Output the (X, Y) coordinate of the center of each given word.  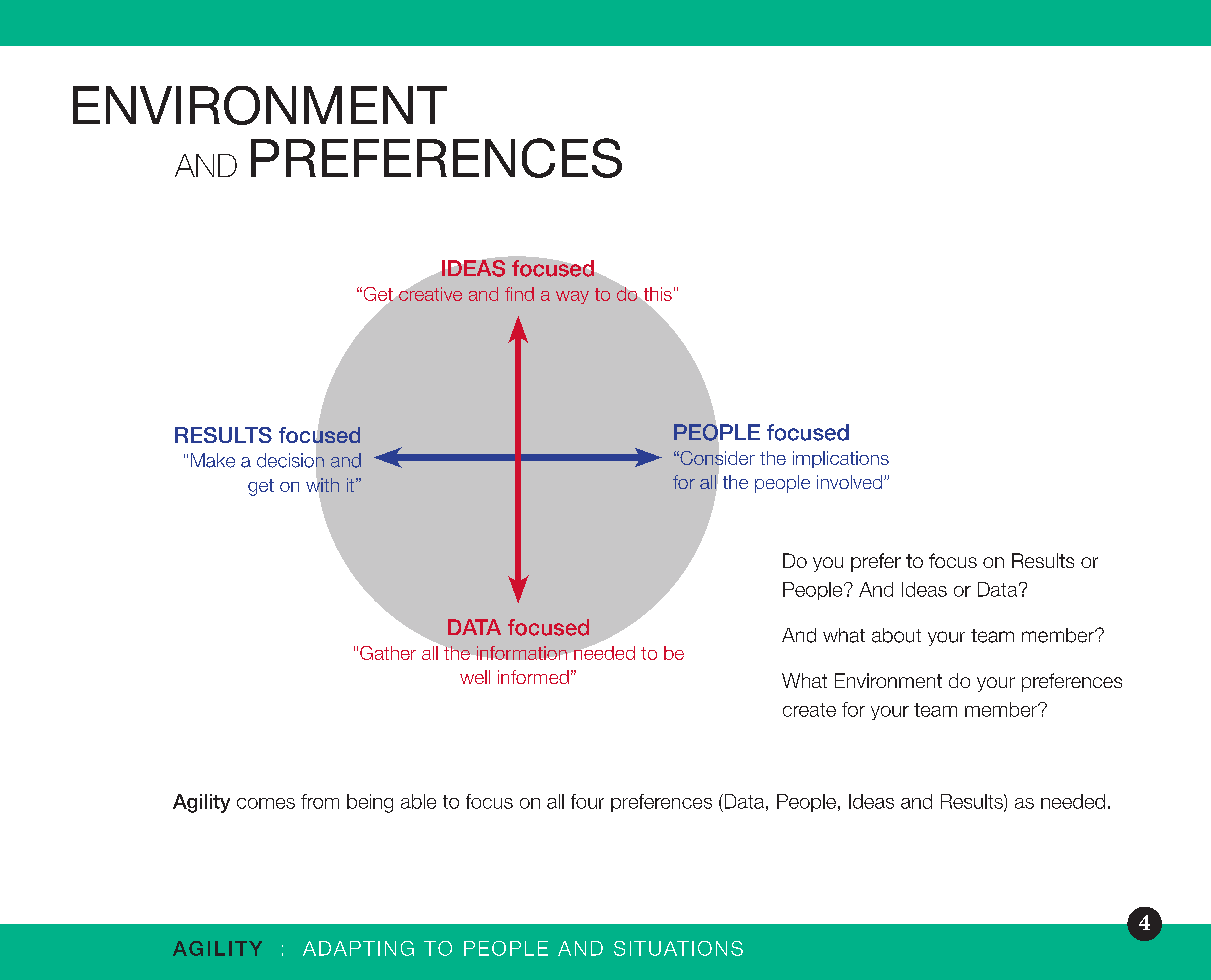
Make (213, 460)
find (519, 294)
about (896, 635)
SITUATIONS (678, 948)
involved (849, 482)
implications (841, 459)
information (522, 653)
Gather (388, 653)
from (320, 801)
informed (533, 677)
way (572, 297)
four (587, 801)
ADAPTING (358, 948)
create (809, 710)
